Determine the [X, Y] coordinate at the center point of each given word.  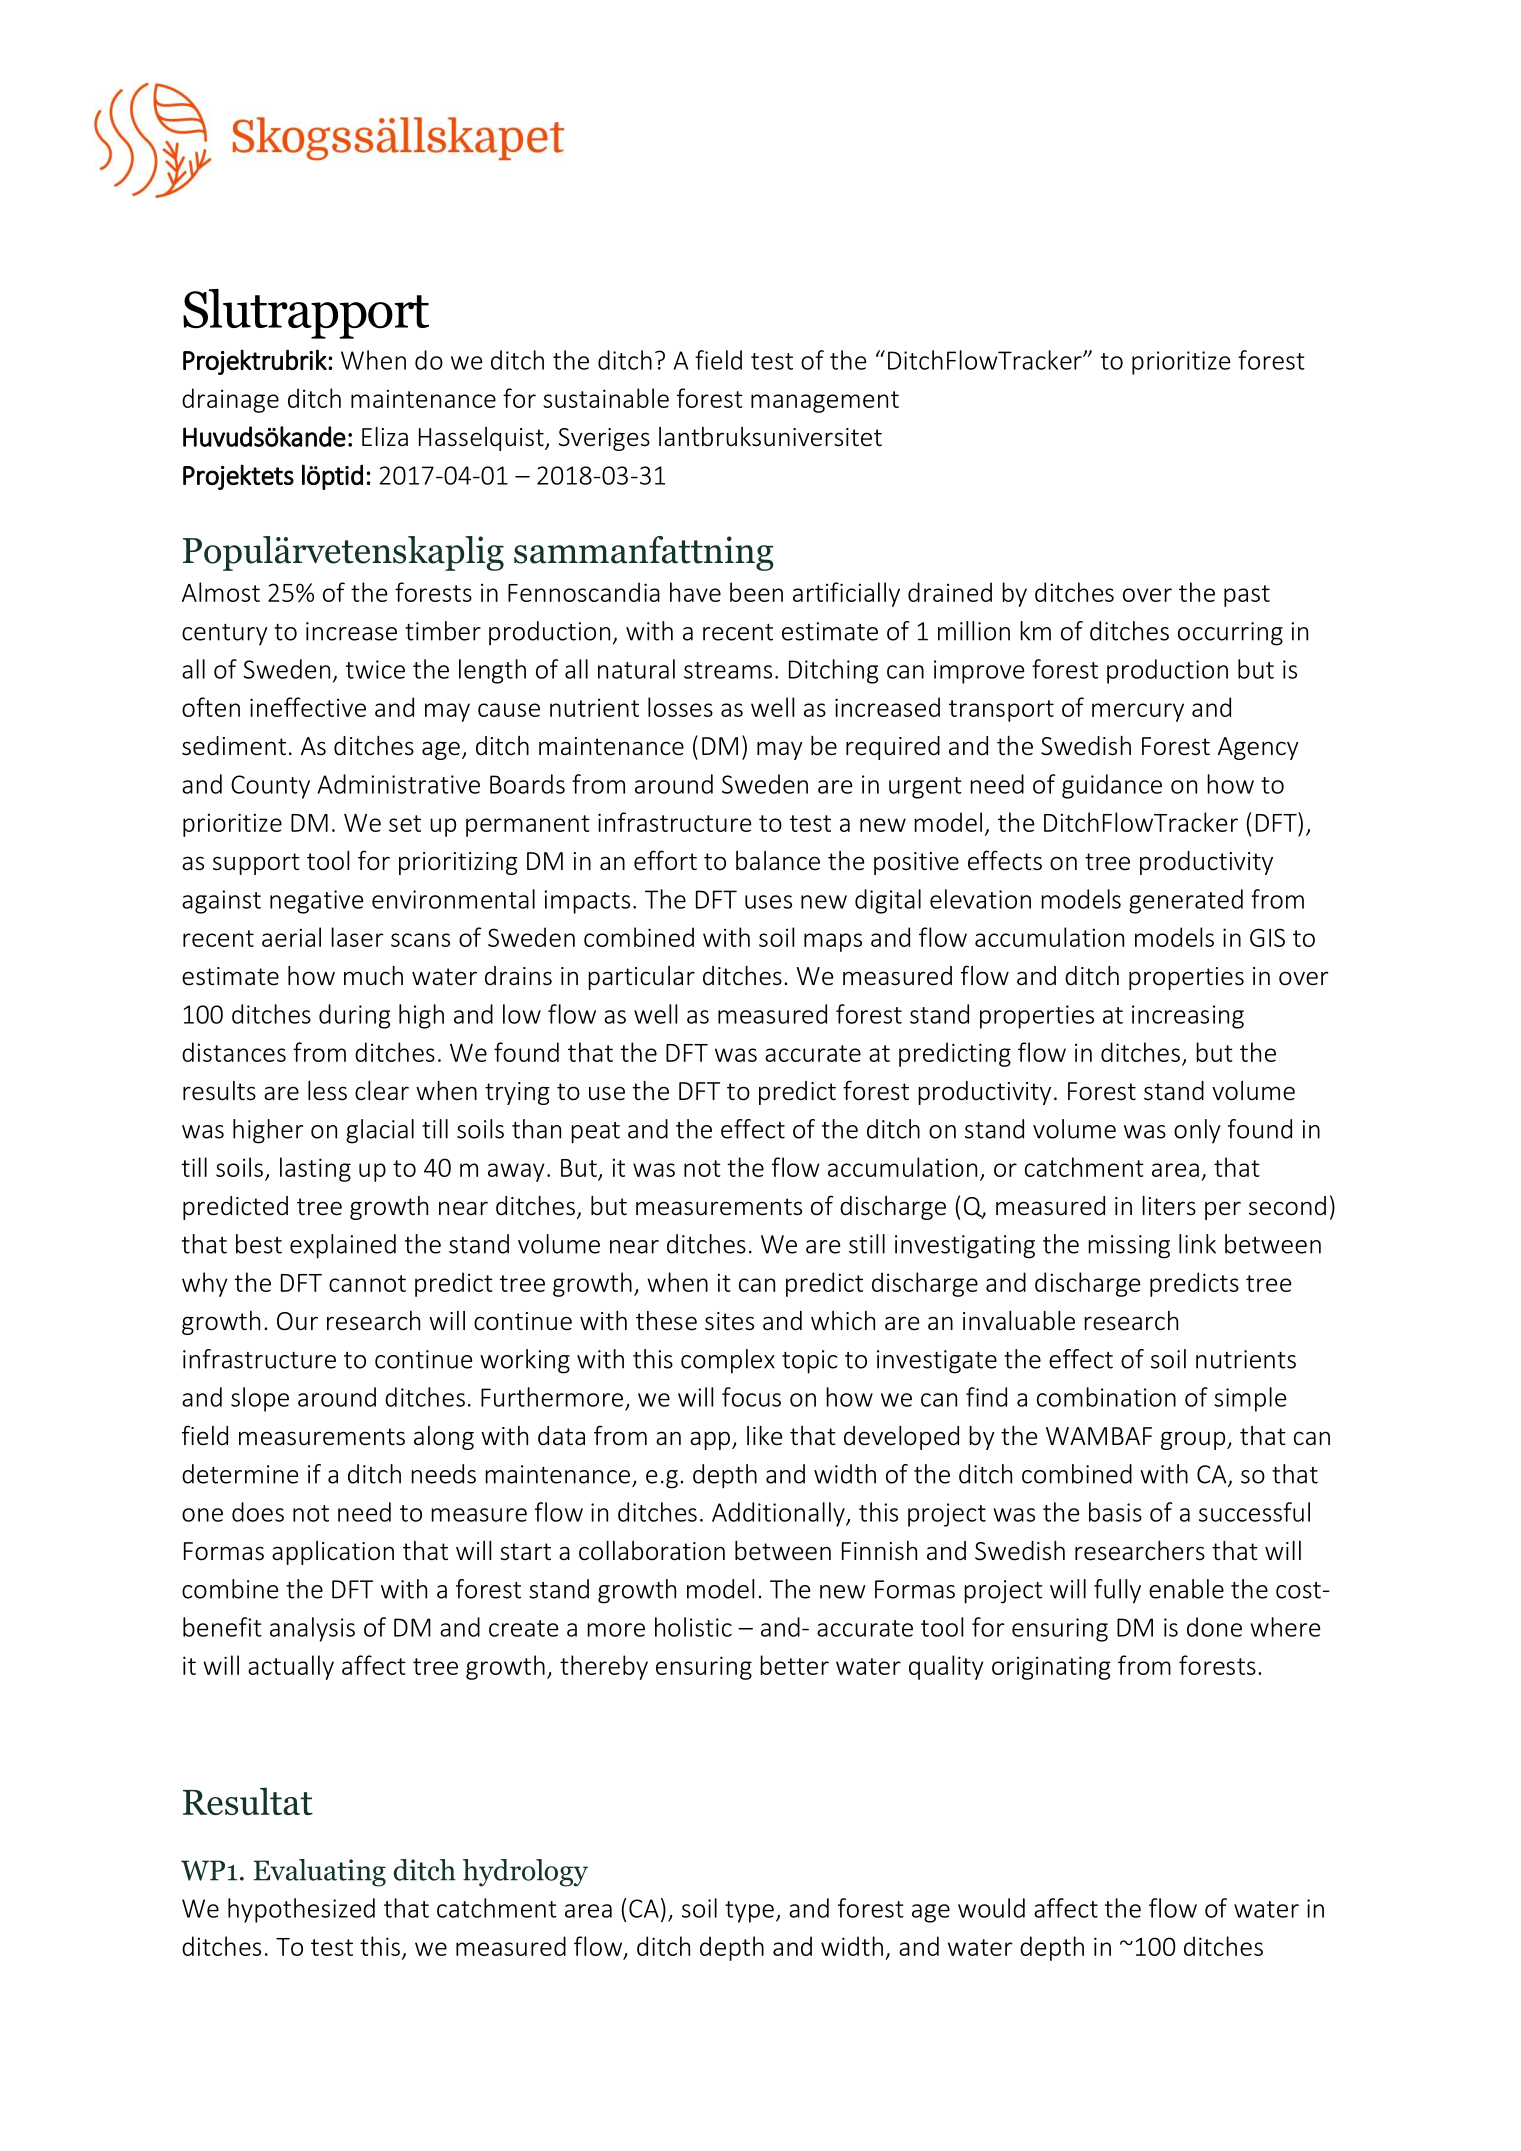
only [1197, 1131]
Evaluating [319, 1873]
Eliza [385, 437]
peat [595, 1133]
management [825, 402]
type [749, 1912]
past [1247, 596]
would [991, 1908]
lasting [315, 1169]
